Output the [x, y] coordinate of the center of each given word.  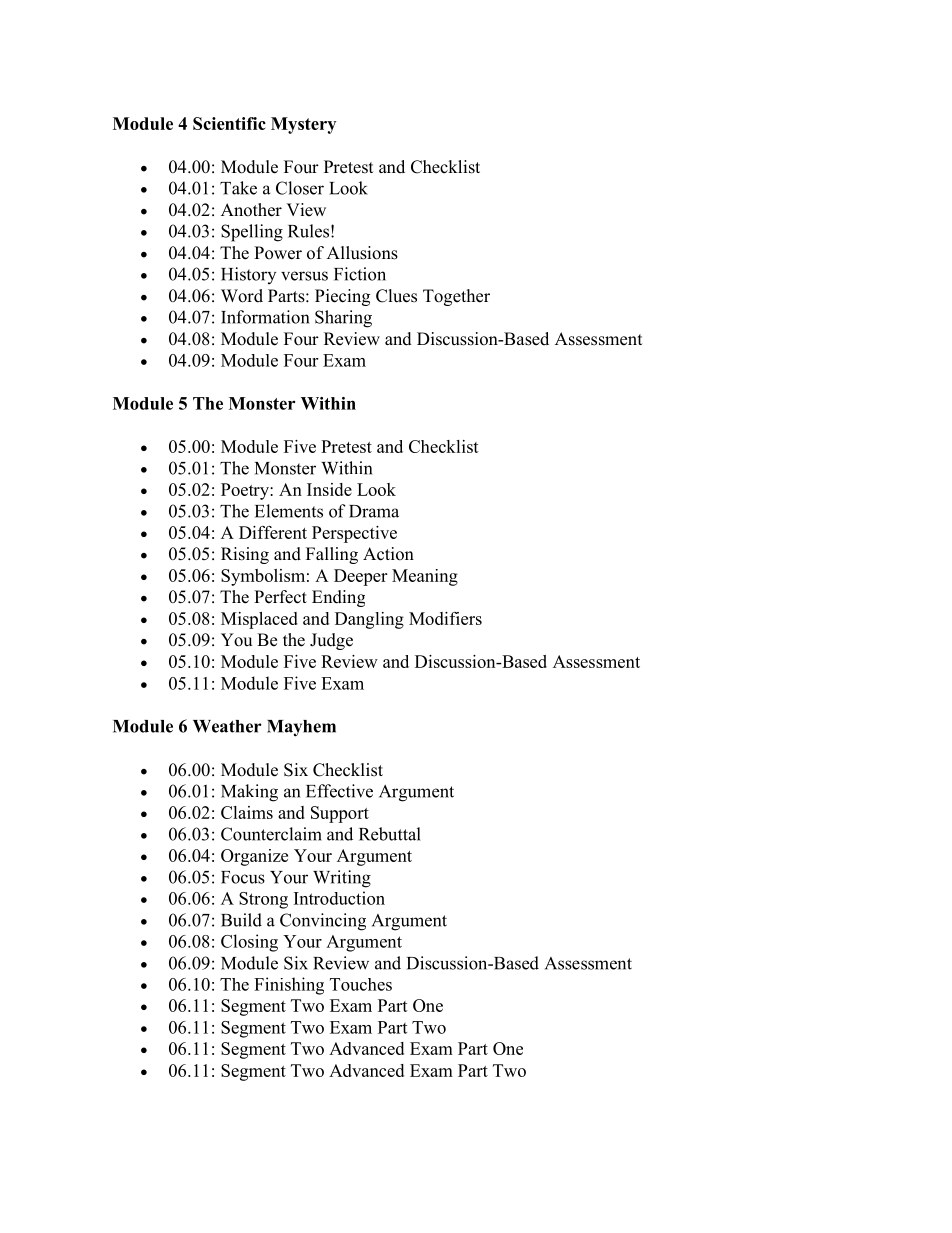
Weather [227, 726]
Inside [329, 489]
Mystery [303, 125]
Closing [249, 943]
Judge [331, 641]
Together [456, 297]
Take [238, 188]
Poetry [246, 491]
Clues [396, 296]
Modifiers [445, 618]
